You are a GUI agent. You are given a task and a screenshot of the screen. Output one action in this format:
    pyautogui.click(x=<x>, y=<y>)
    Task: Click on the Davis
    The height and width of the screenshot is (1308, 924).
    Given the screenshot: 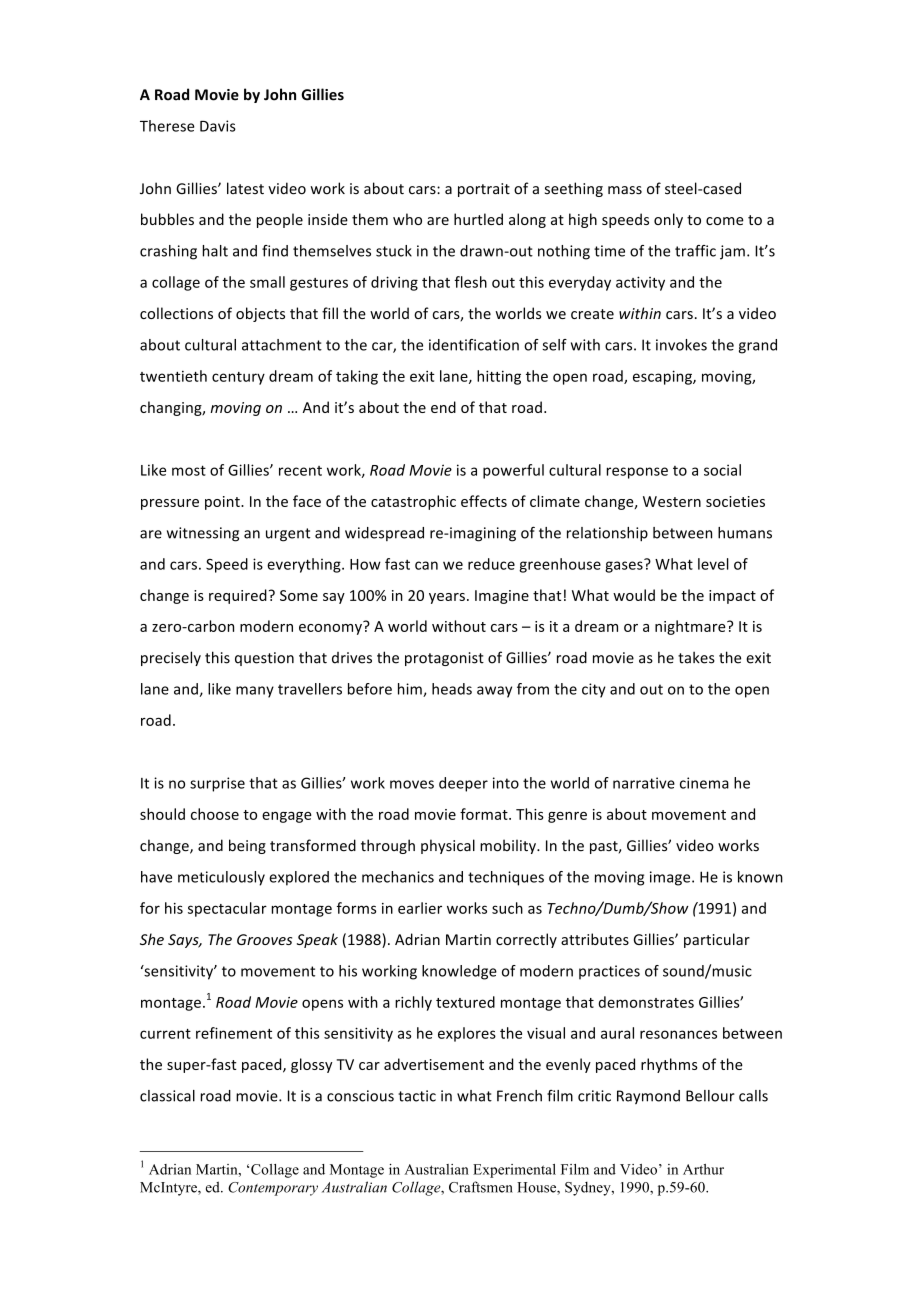 What is the action you would take?
    pyautogui.click(x=218, y=126)
